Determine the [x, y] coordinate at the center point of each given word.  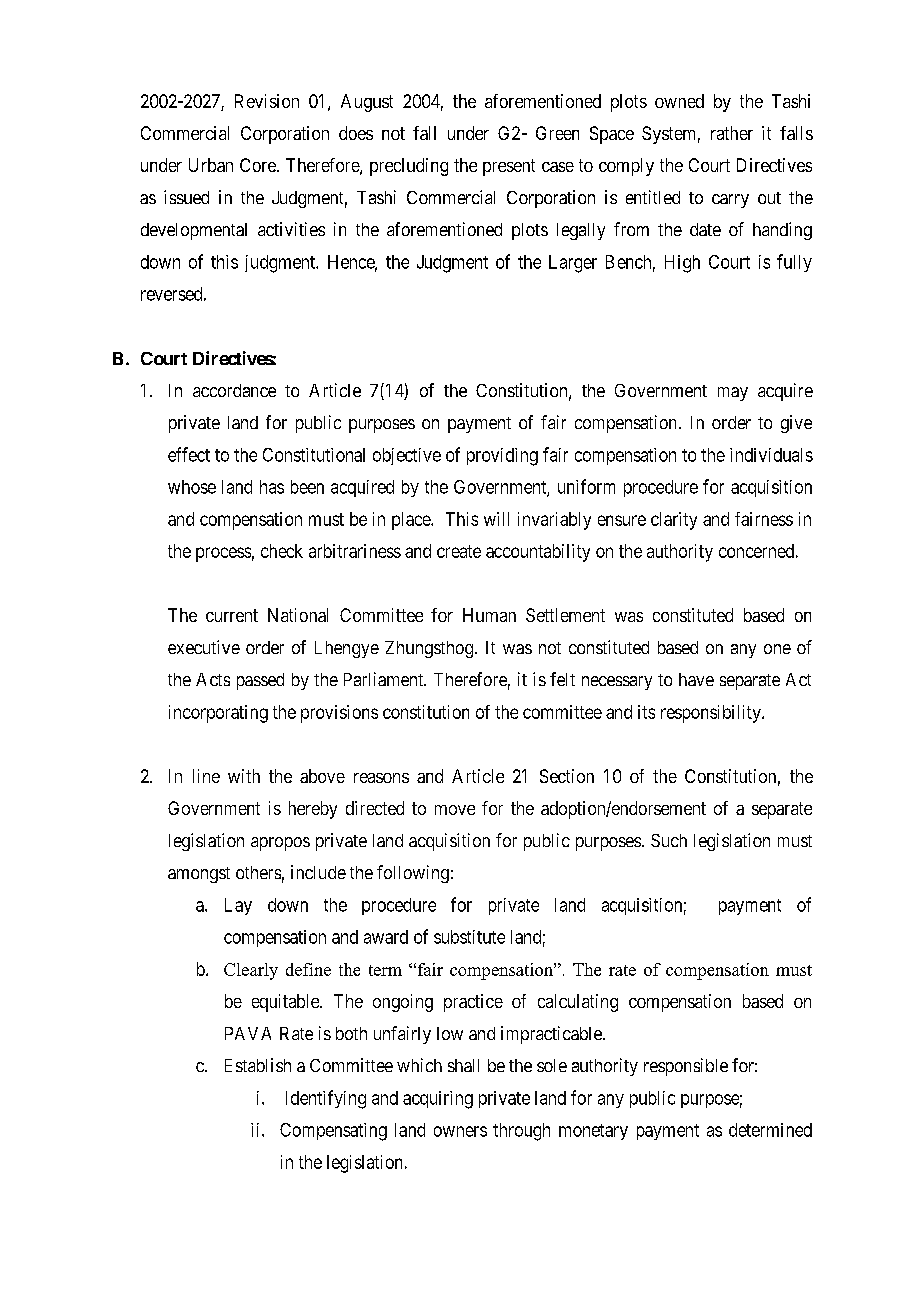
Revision [267, 101]
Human [489, 615]
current [232, 615]
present [509, 167]
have [696, 679]
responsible [686, 1067]
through [521, 1132]
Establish [258, 1065]
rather [732, 133]
